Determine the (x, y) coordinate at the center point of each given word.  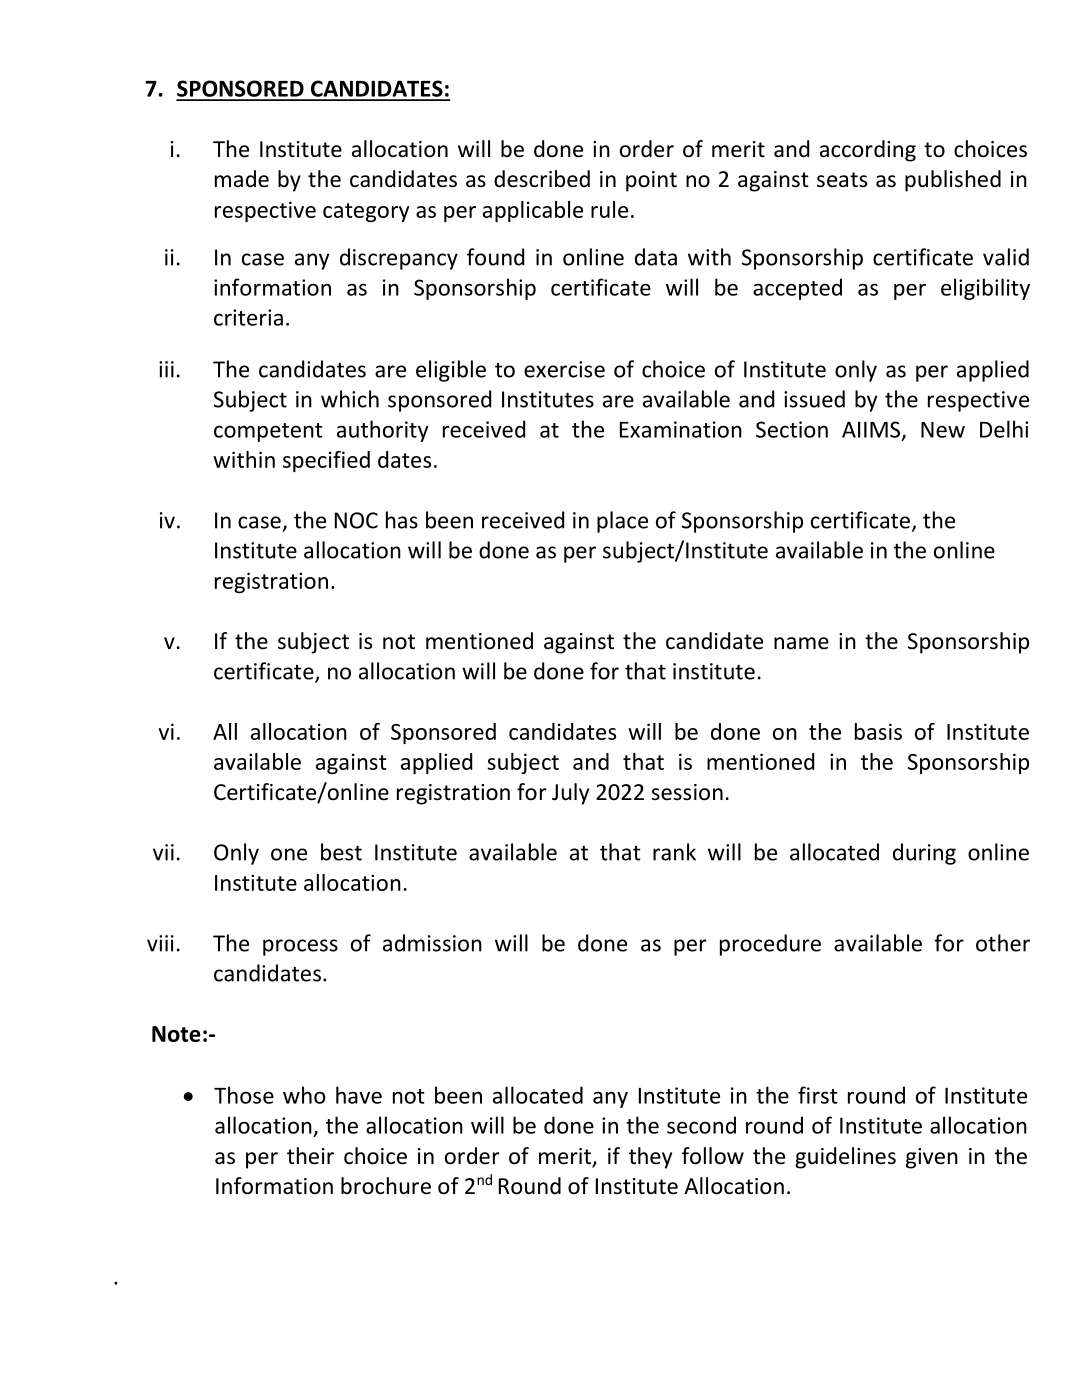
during (924, 854)
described (542, 179)
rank (674, 852)
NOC (356, 520)
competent (268, 432)
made (242, 179)
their (310, 1156)
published (953, 181)
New (943, 430)
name (801, 643)
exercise (564, 369)
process (300, 947)
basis (878, 731)
